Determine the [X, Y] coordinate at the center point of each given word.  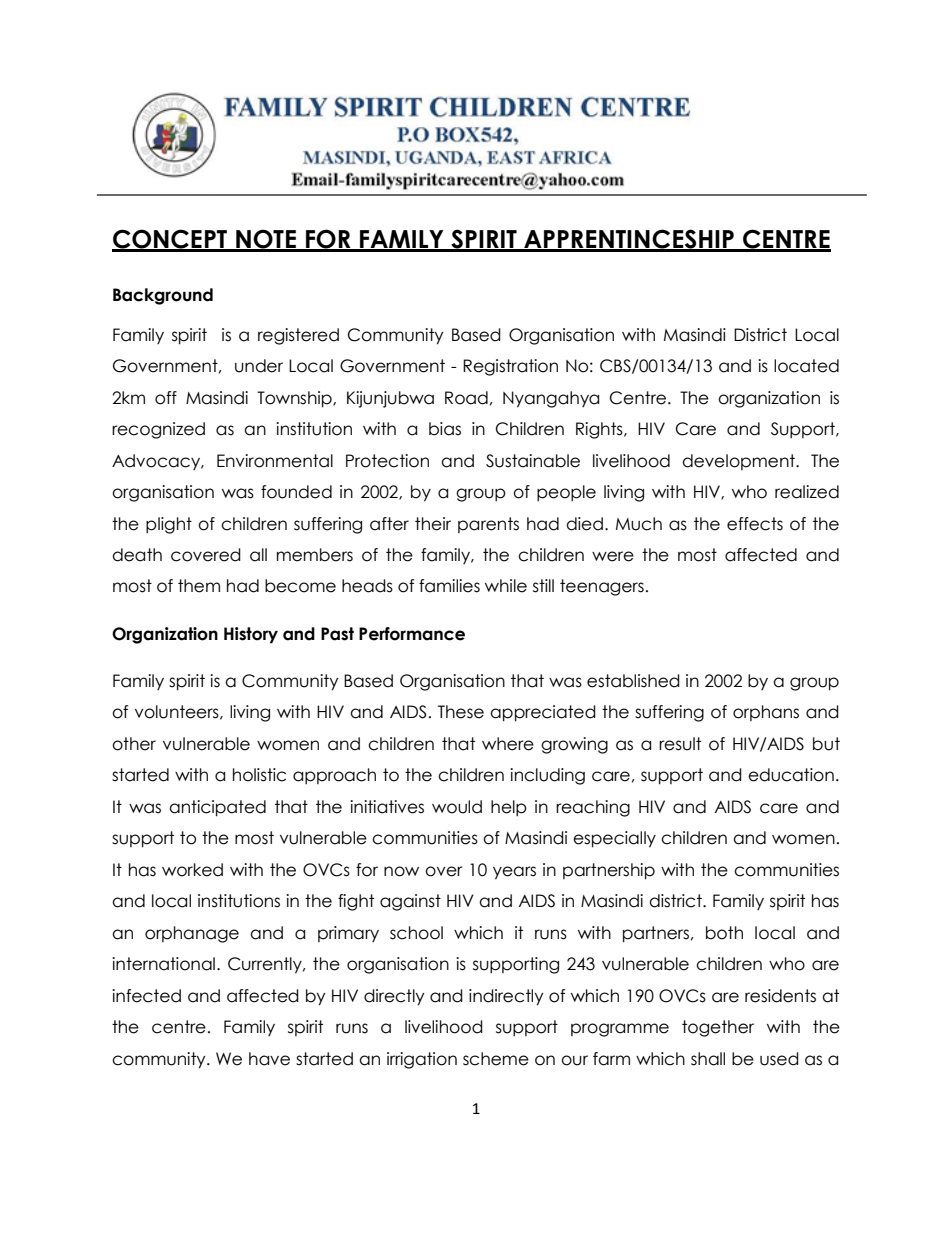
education [791, 775]
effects [755, 524]
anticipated [217, 808]
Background [163, 296]
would [457, 807]
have [269, 1059]
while [506, 586]
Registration [510, 367]
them [199, 586]
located [806, 366]
